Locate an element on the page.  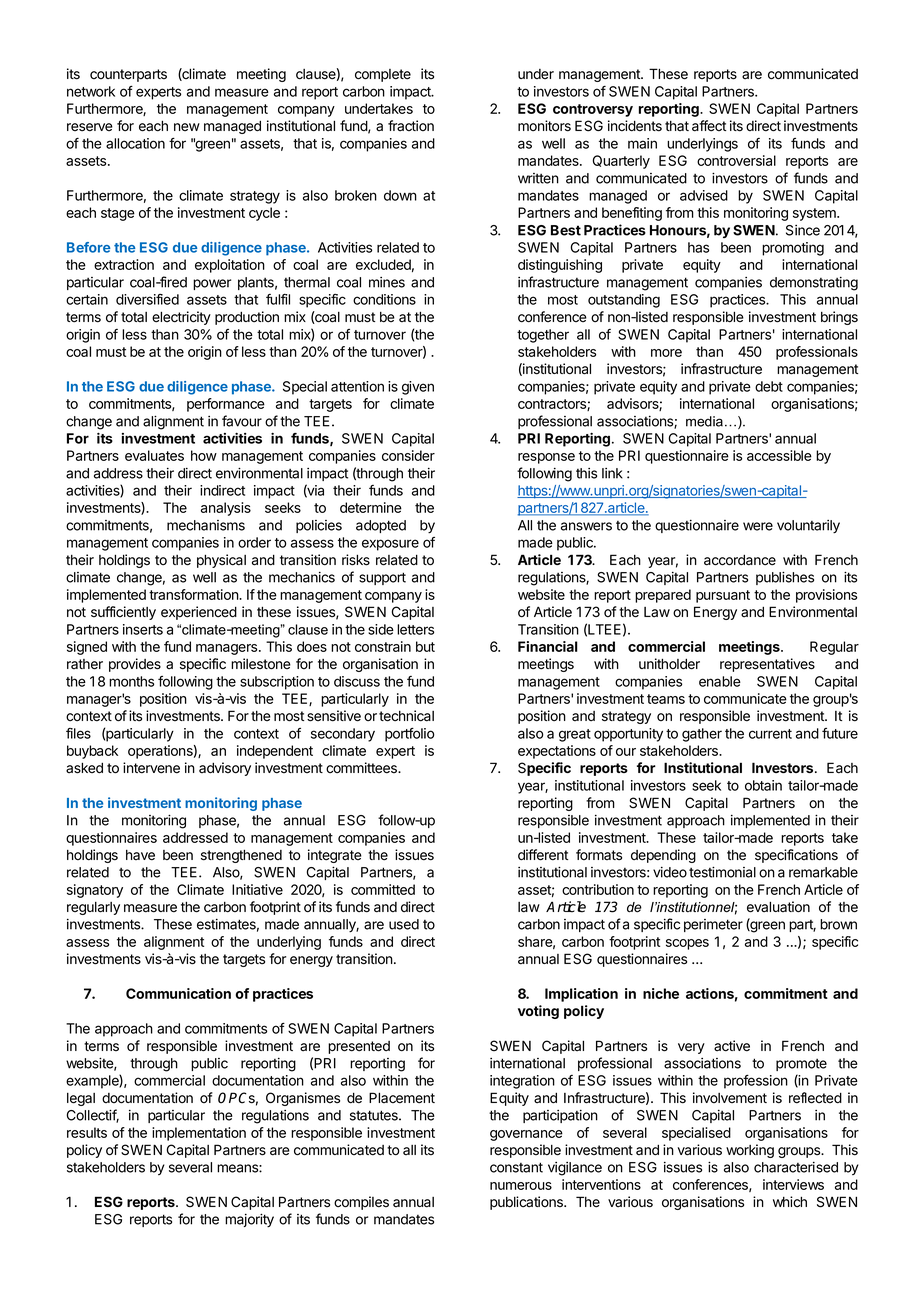
fraction is located at coordinates (411, 126).
